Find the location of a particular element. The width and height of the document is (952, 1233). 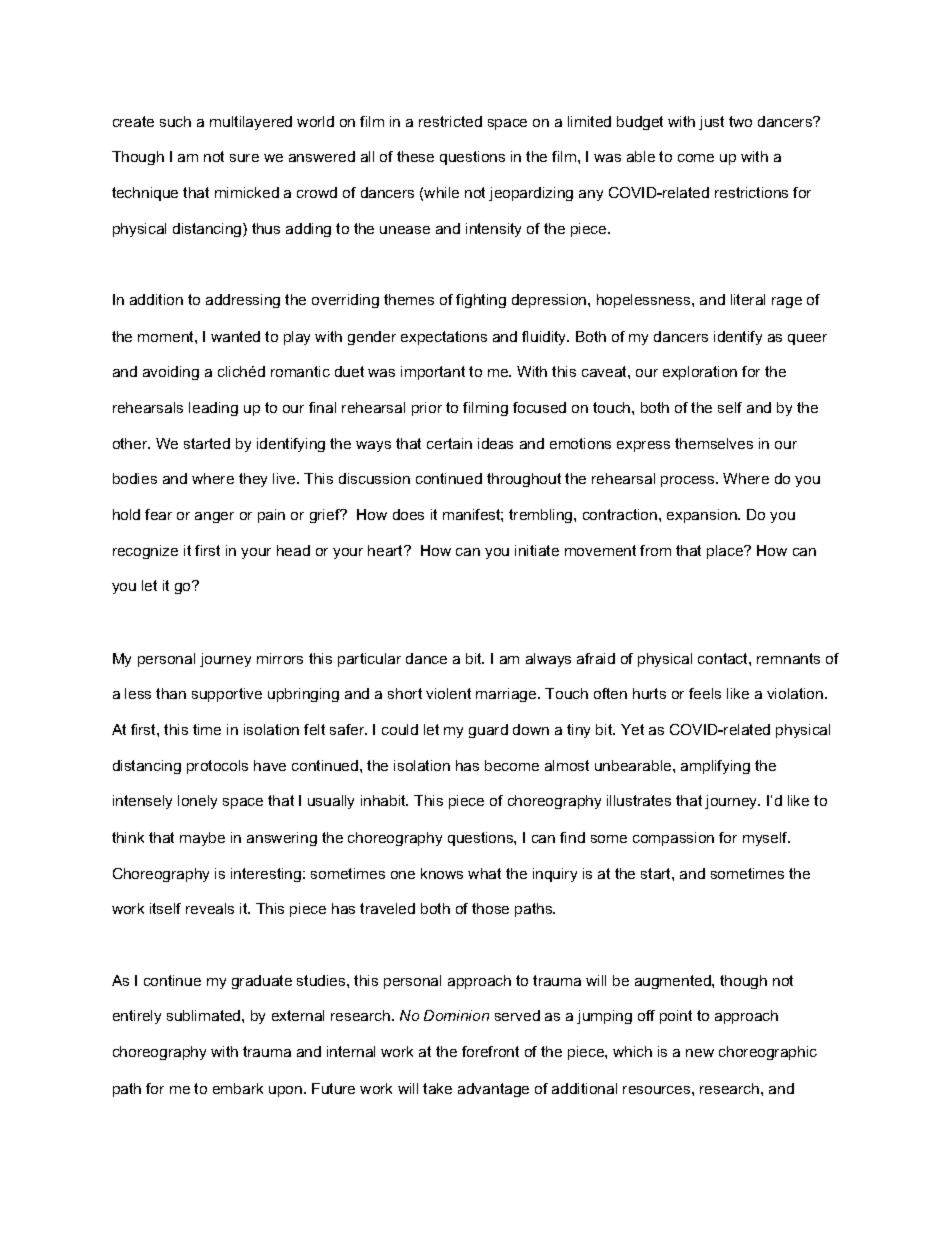

just is located at coordinates (711, 123).
